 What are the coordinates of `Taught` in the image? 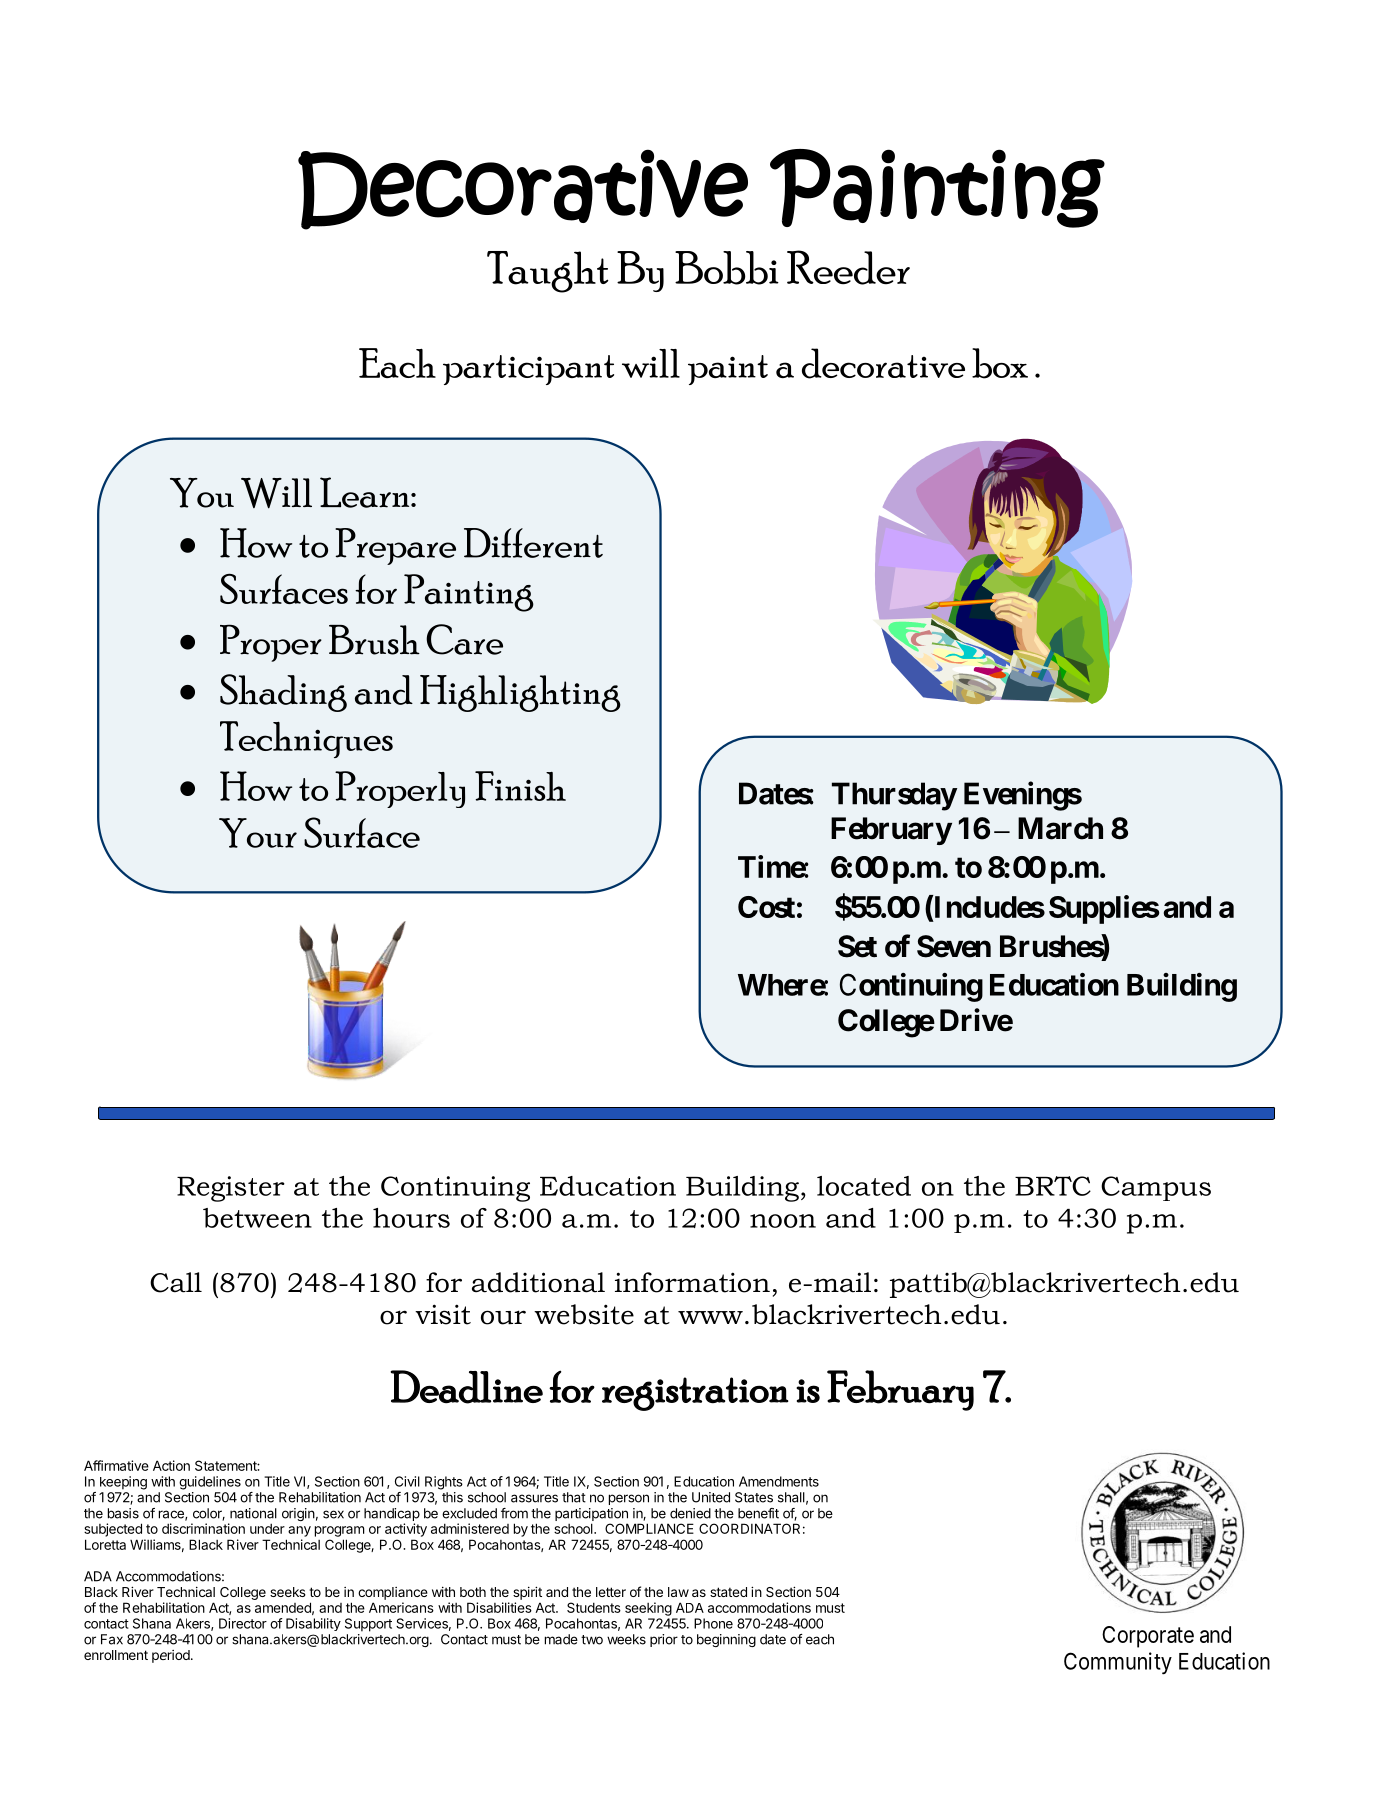 It's located at (548, 272).
